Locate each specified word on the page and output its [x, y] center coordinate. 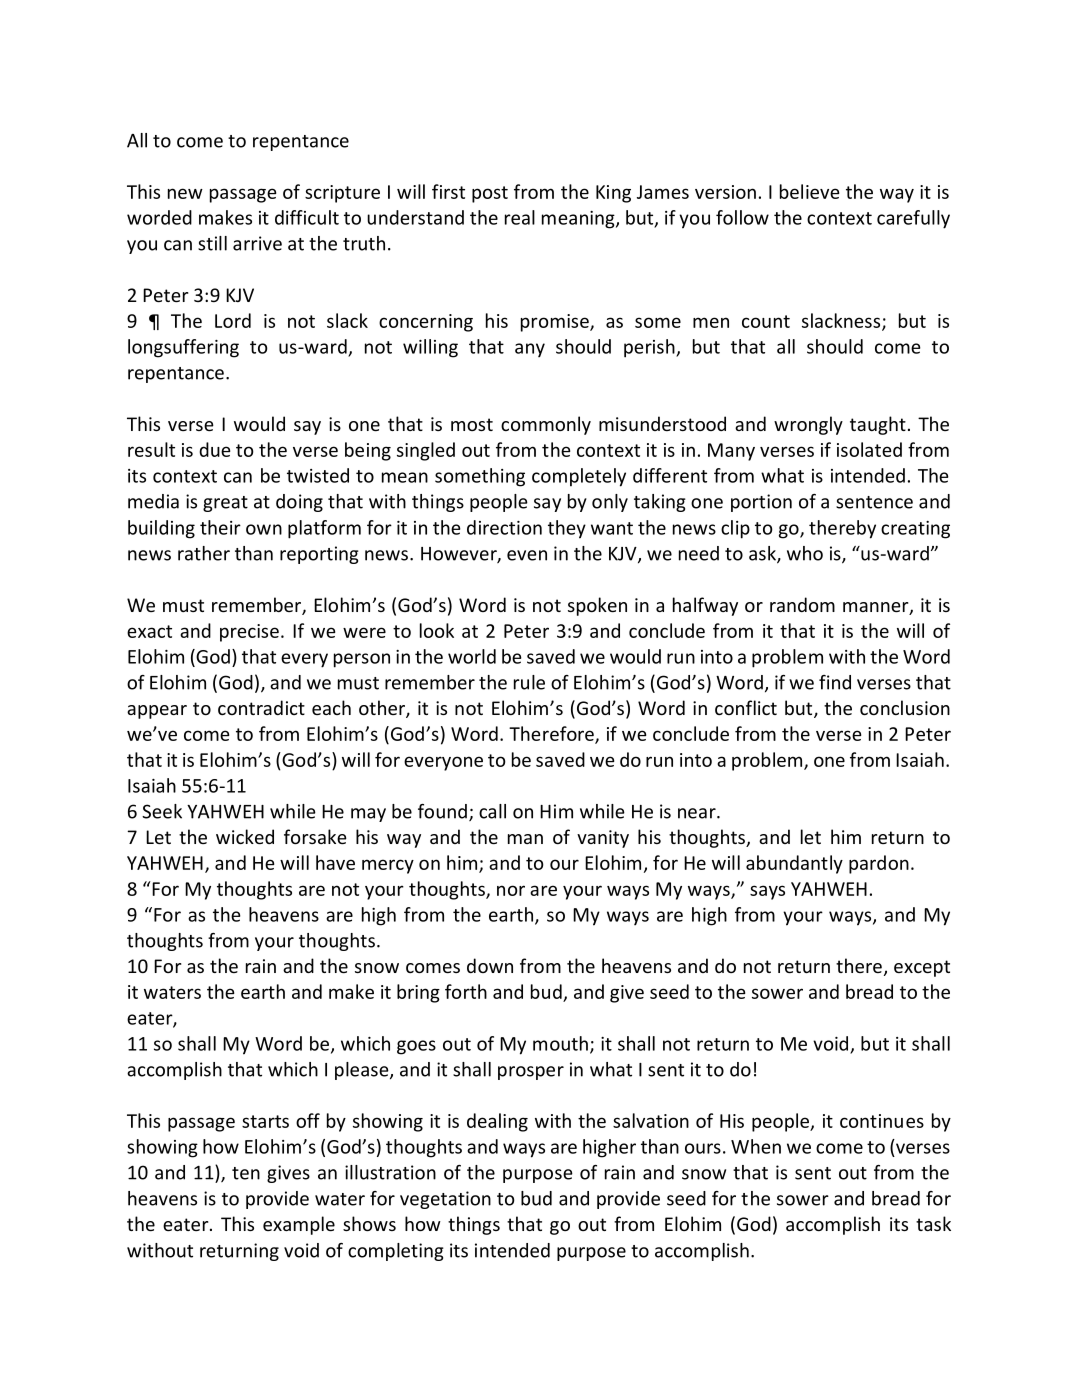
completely [579, 477]
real [520, 217]
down [490, 965]
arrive [257, 243]
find [835, 682]
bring [418, 993]
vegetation [445, 1200]
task [933, 1223]
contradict [261, 707]
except [922, 968]
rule [529, 682]
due [215, 449]
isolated [869, 449]
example [299, 1225]
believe [810, 191]
